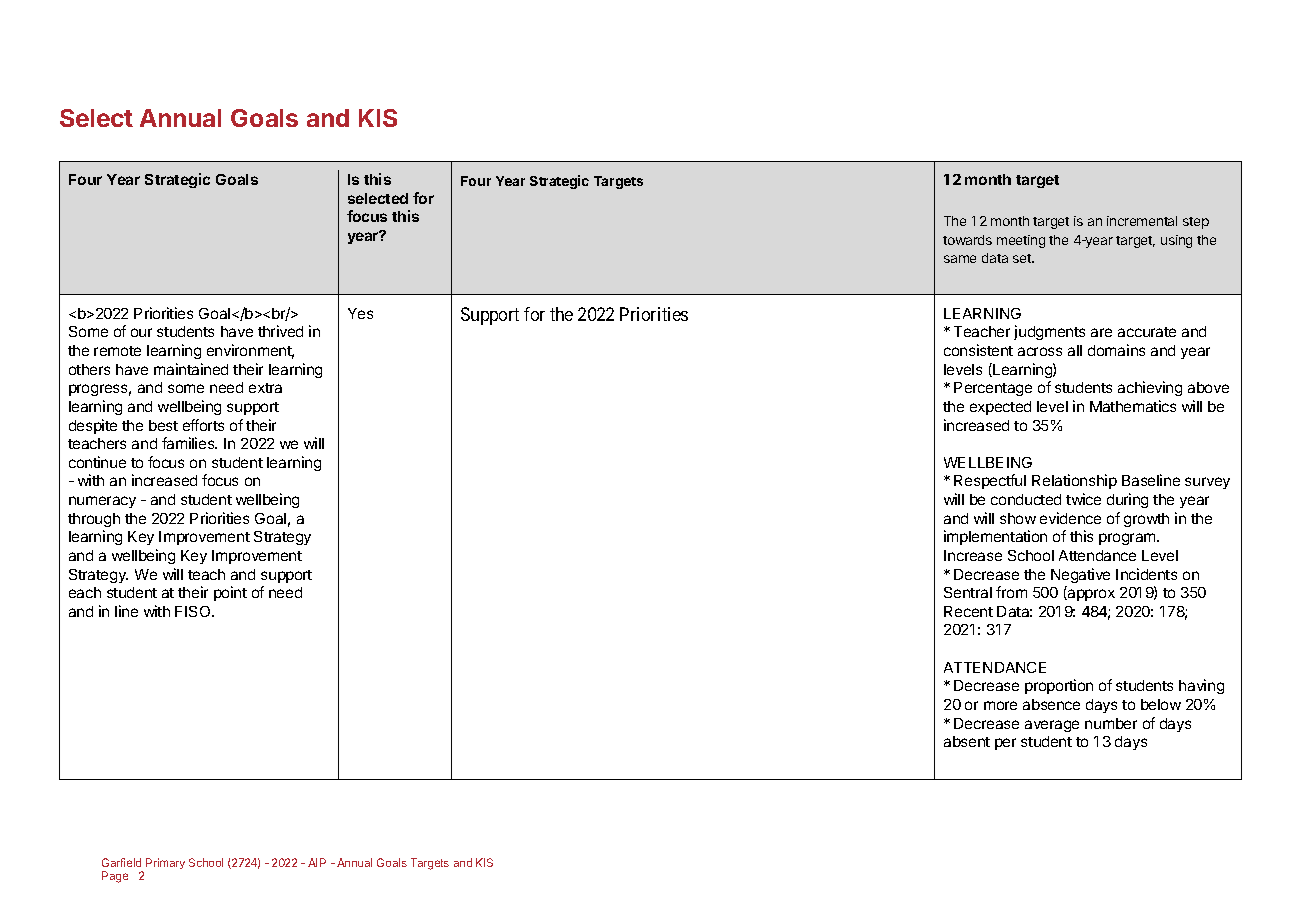  Describe the element at coordinates (967, 741) in the screenshot. I see `absent` at that location.
